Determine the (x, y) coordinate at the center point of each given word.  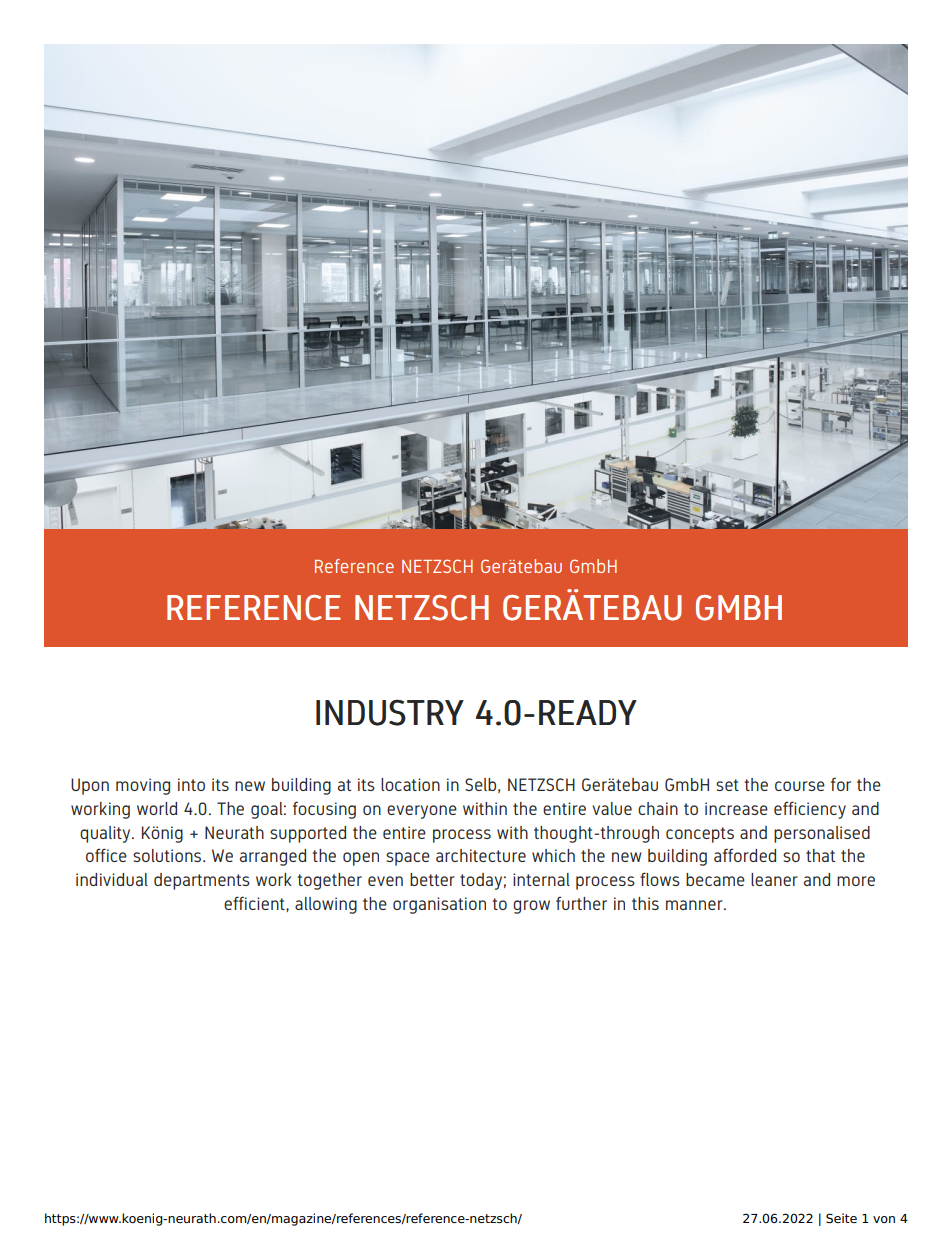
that (820, 855)
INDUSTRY (390, 712)
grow (531, 907)
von (884, 1219)
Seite (841, 1218)
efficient (255, 904)
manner (695, 905)
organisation (439, 905)
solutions (168, 855)
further (581, 903)
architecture (481, 855)
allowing (326, 905)
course (800, 786)
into (191, 784)
